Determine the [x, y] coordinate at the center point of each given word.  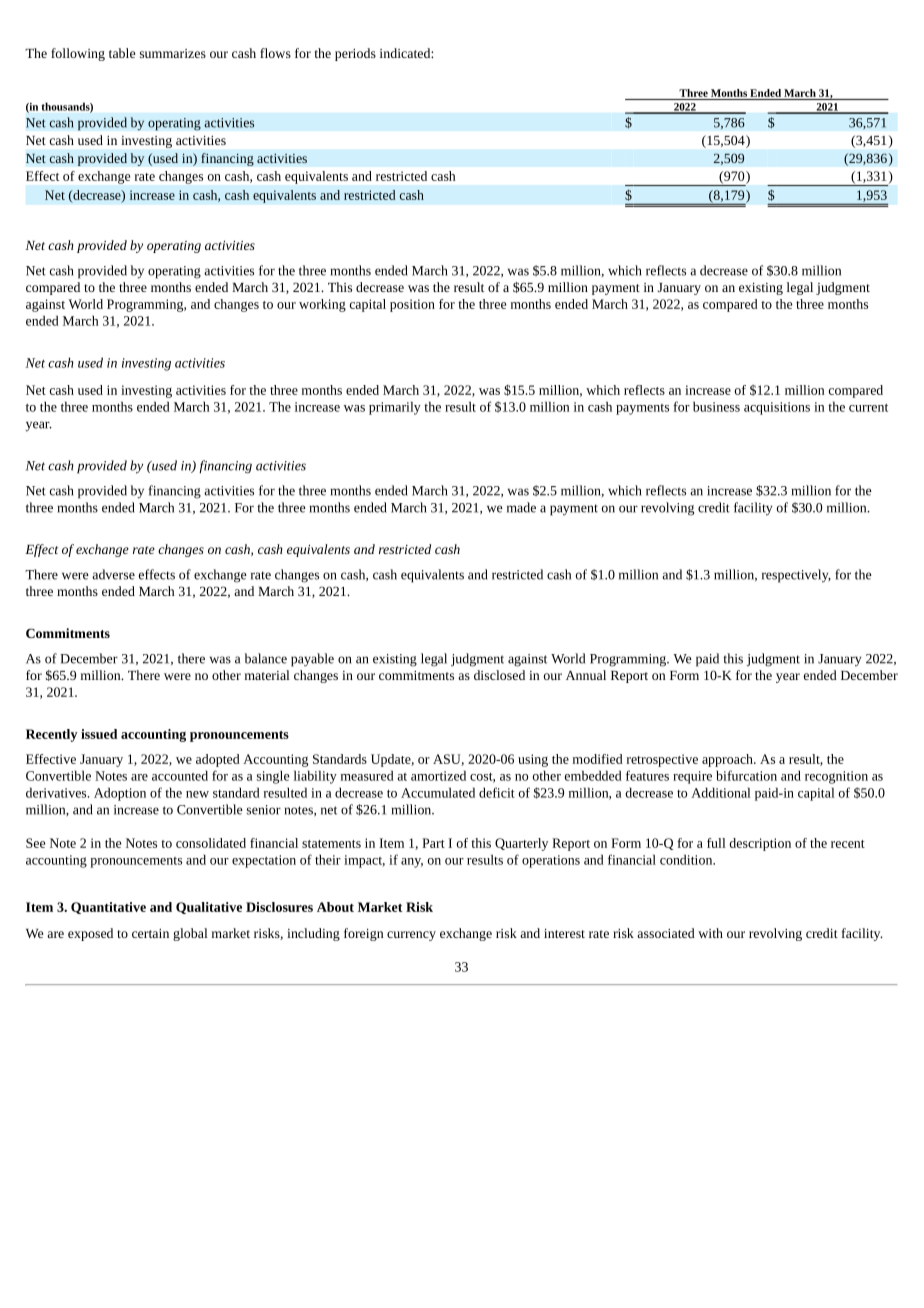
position [412, 305]
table [122, 53]
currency [411, 936]
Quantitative [108, 908]
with [710, 933]
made [521, 507]
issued [99, 734]
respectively [796, 576]
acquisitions [777, 408]
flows [275, 53]
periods [355, 54]
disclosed [499, 675]
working [322, 305]
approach [728, 760]
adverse [113, 574]
